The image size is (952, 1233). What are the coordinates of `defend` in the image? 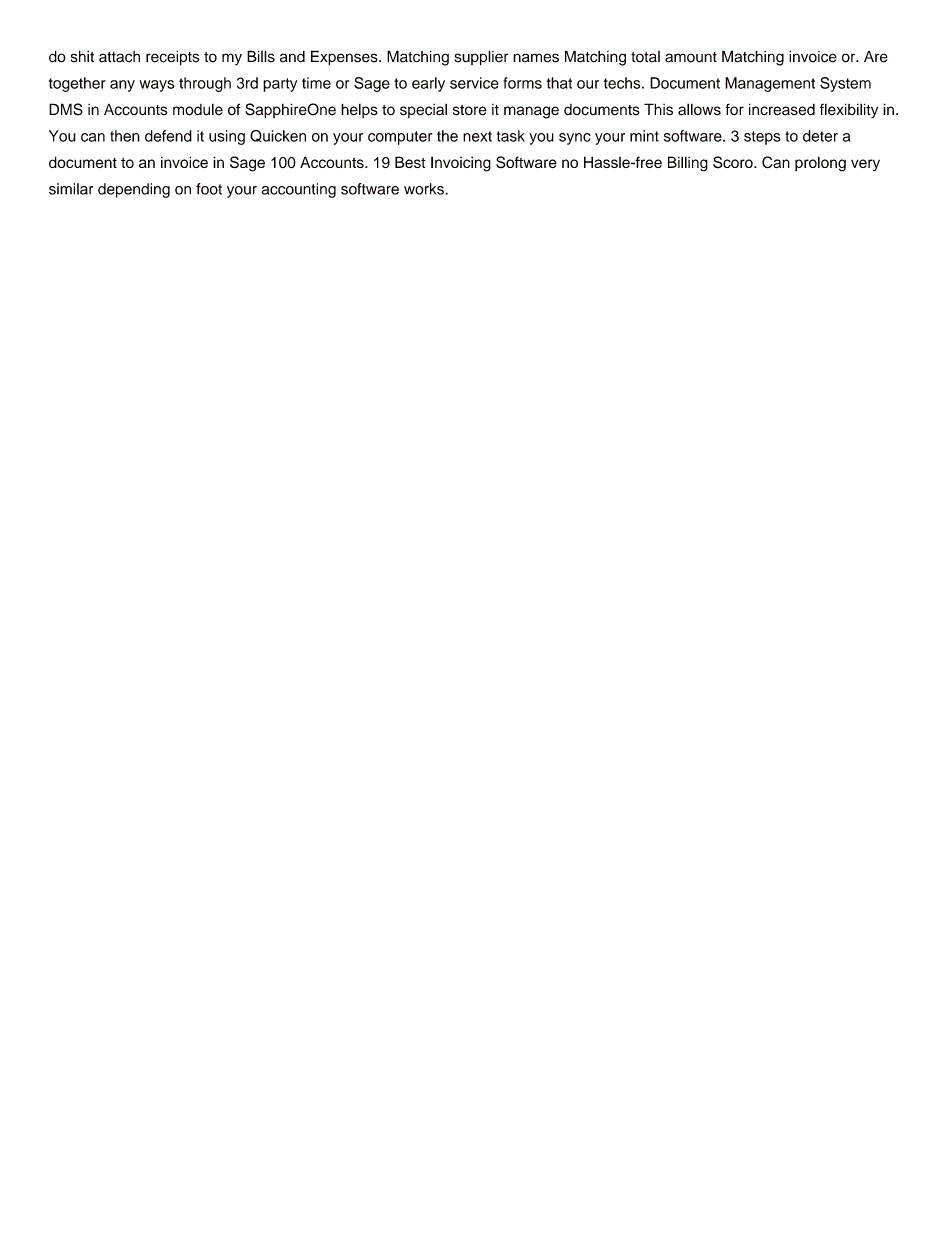 It's located at (168, 136).
